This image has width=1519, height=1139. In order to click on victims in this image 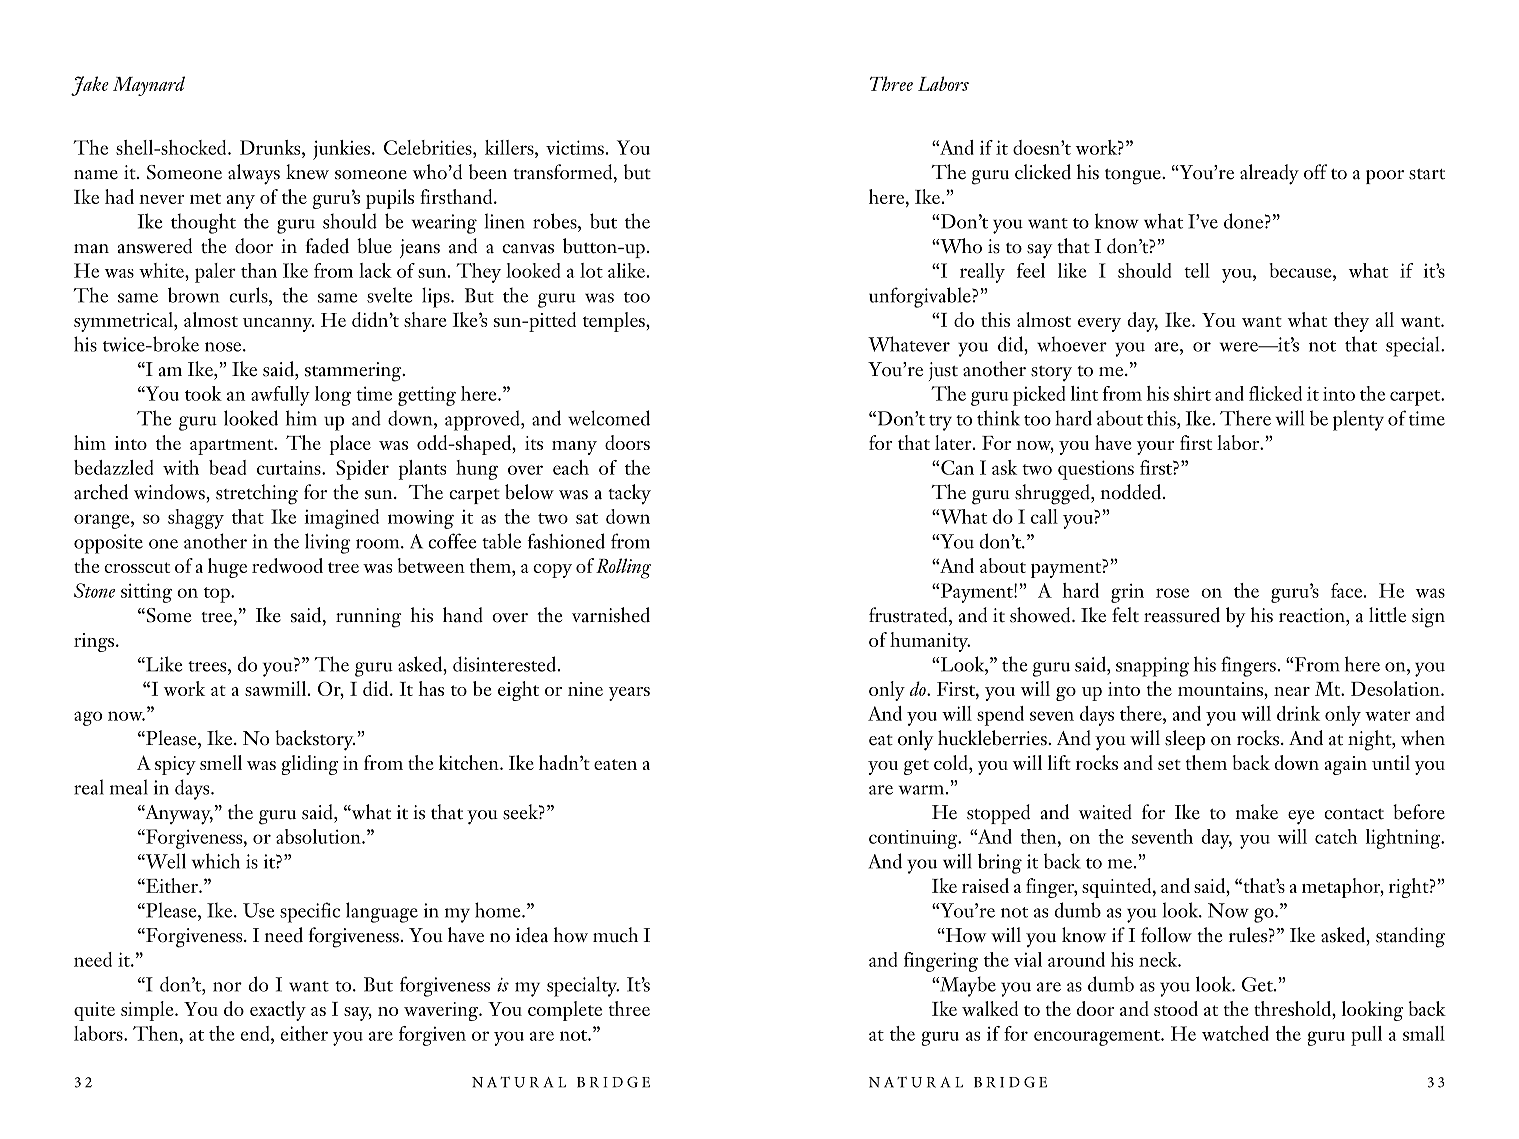, I will do `click(575, 147)`.
